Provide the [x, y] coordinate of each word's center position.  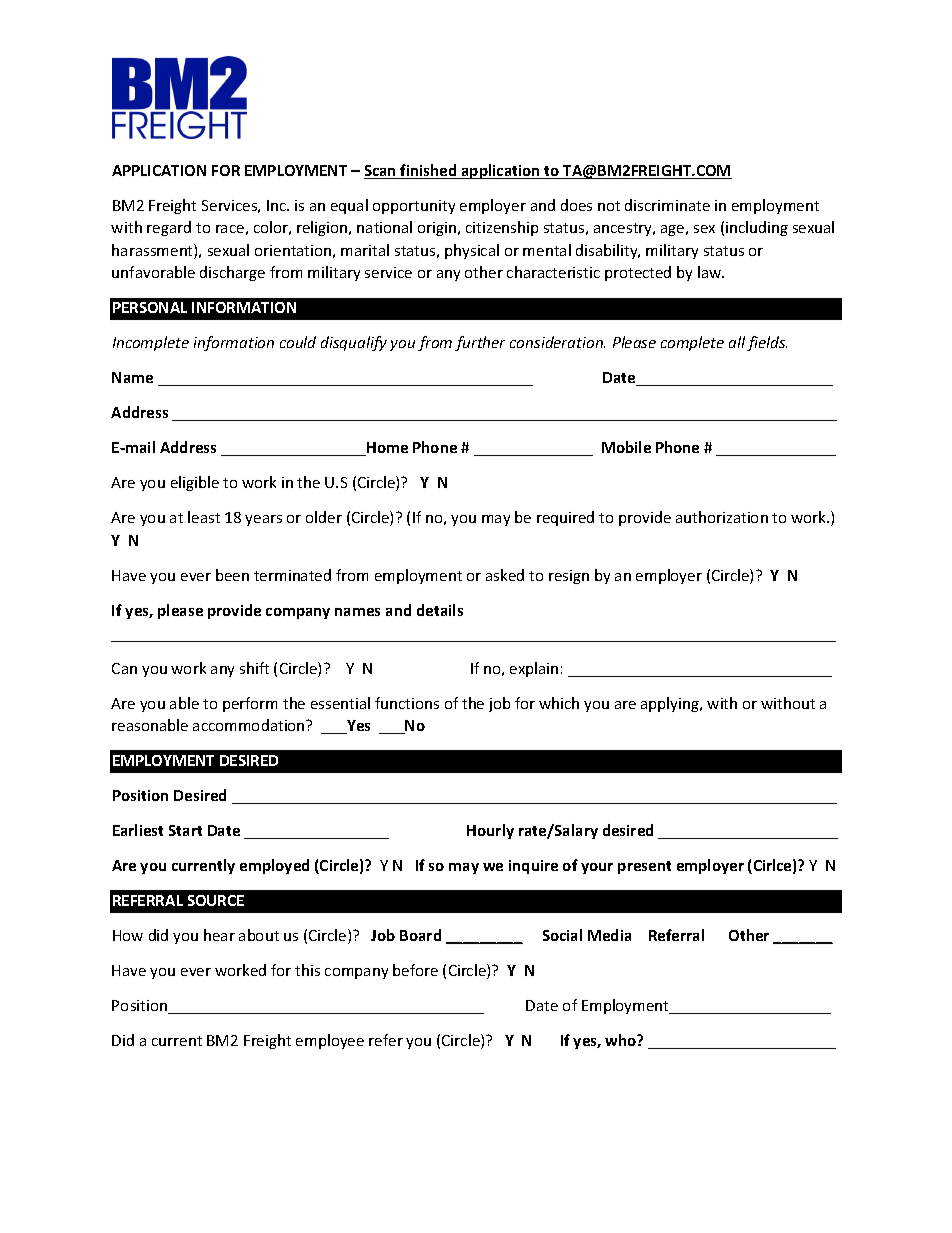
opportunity [414, 207]
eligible [195, 483]
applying [671, 704]
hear [219, 935]
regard [169, 228]
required [565, 518]
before [415, 970]
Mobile [626, 447]
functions [407, 703]
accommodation [250, 725]
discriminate [667, 205]
